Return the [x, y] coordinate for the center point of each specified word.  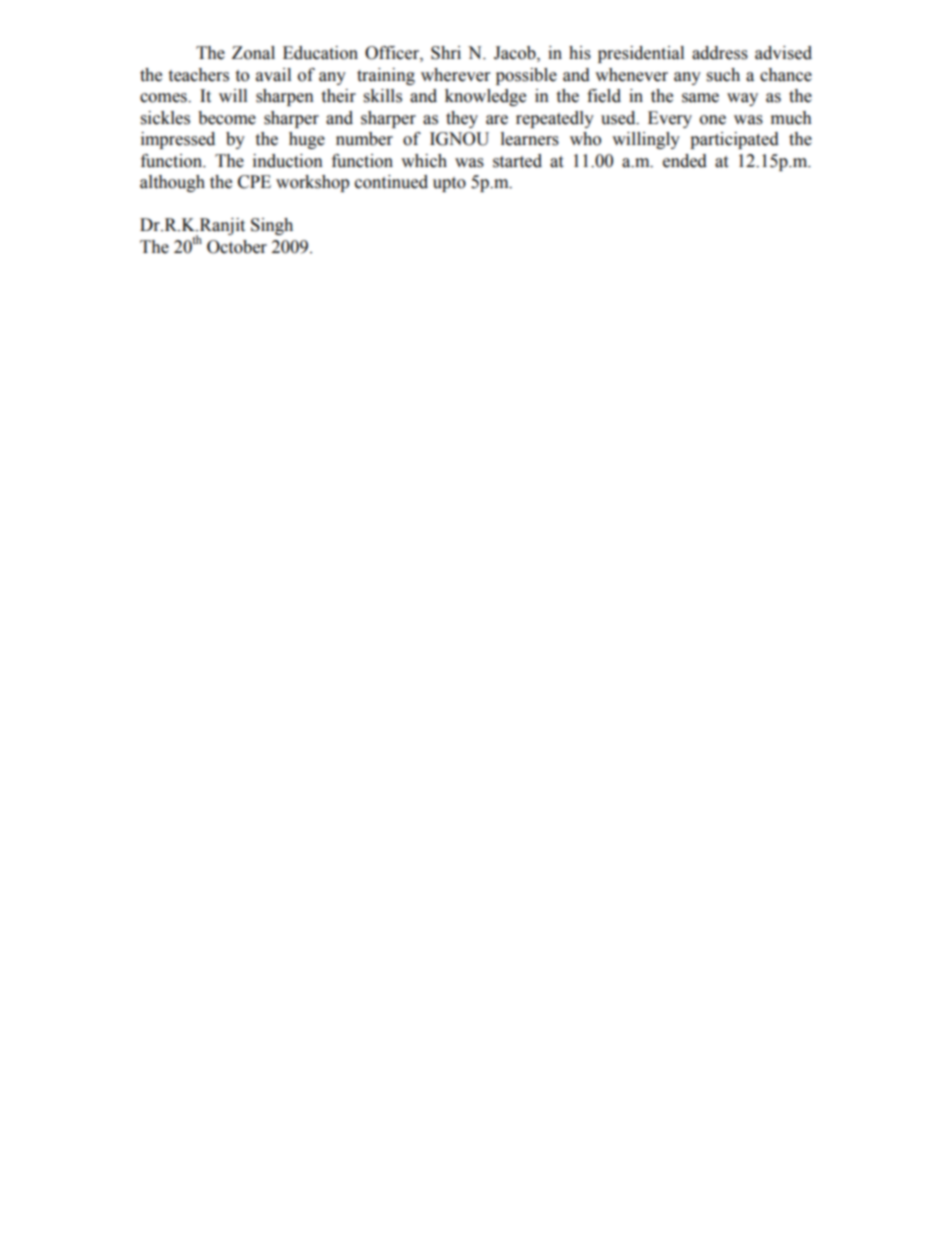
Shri [446, 53]
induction [288, 161]
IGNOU [459, 139]
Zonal [253, 53]
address [720, 53]
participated [734, 140]
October [237, 247]
